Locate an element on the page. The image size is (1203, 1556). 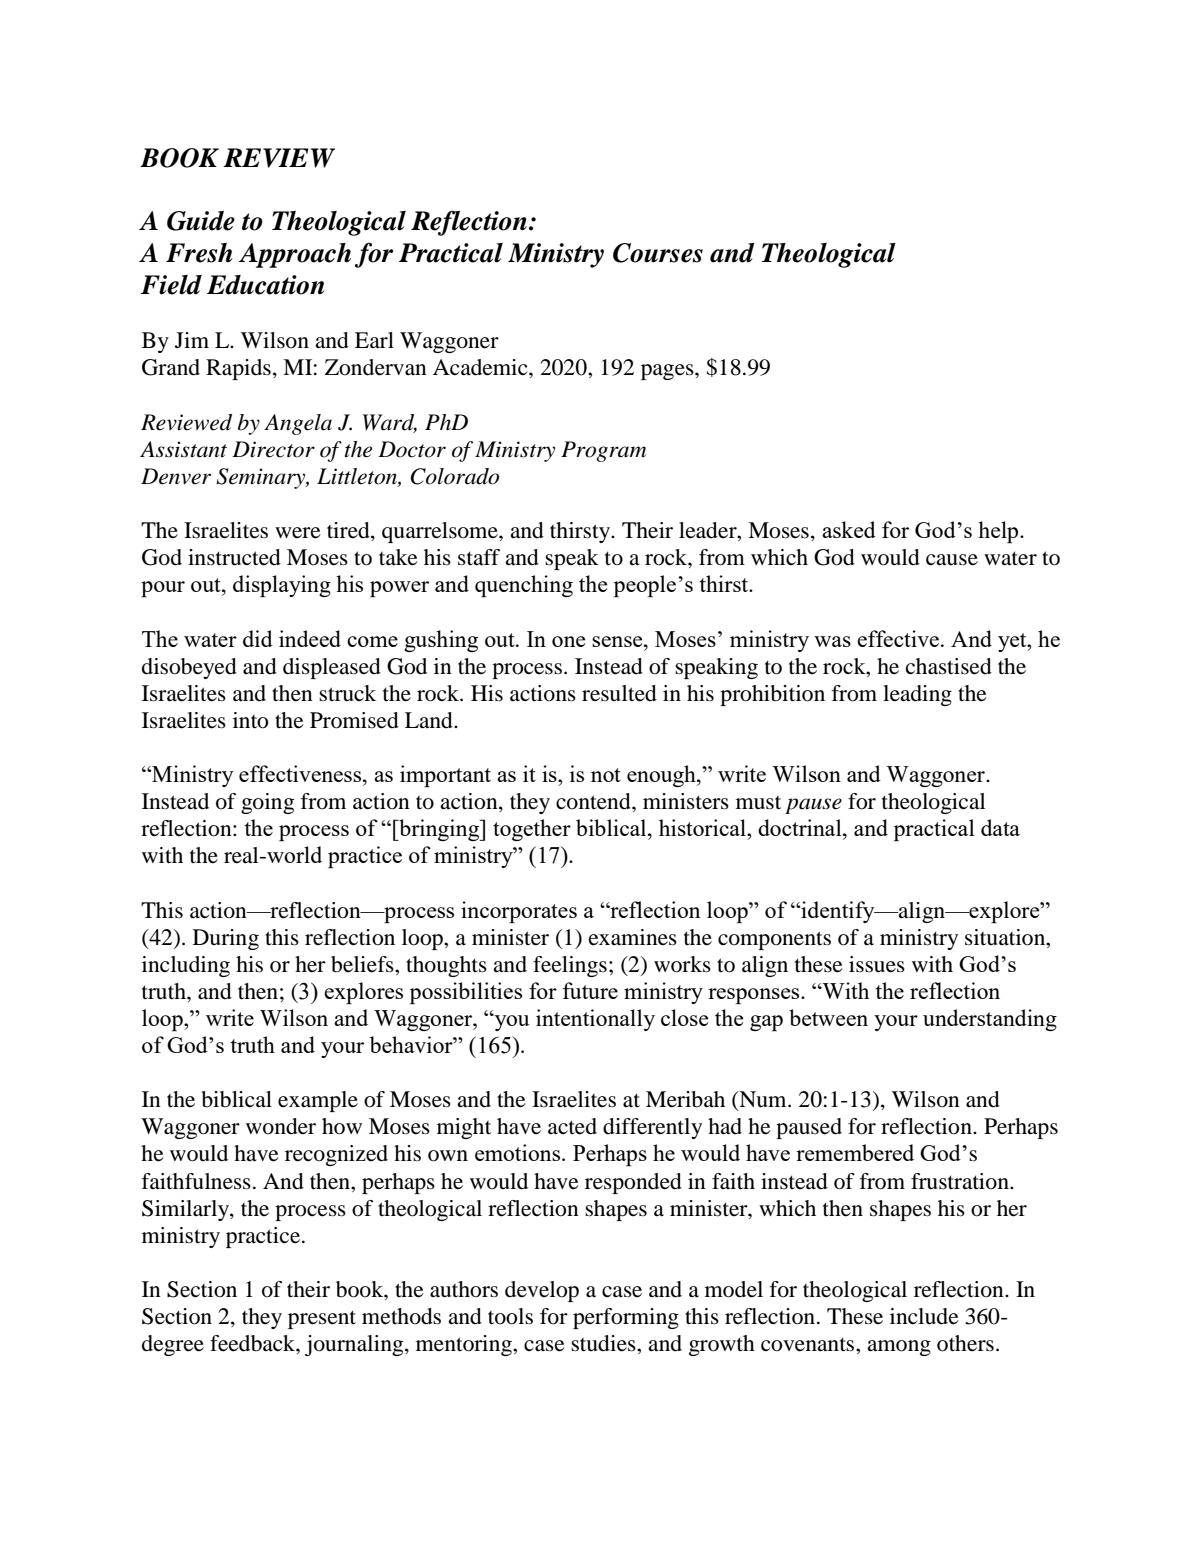
going is located at coordinates (267, 803).
